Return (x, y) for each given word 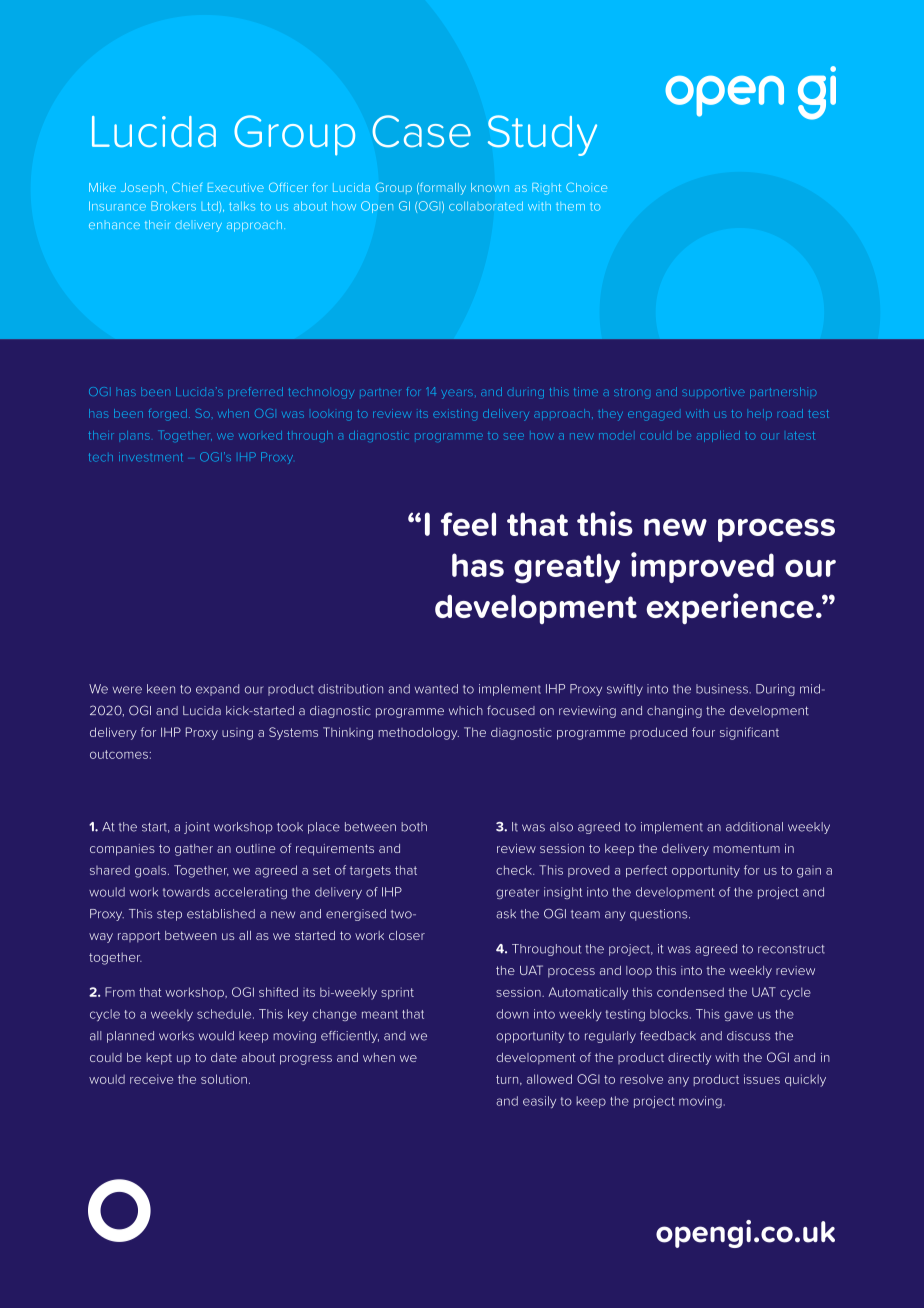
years (457, 394)
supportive (713, 391)
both (414, 827)
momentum (746, 848)
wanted (436, 689)
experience (730, 608)
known (490, 187)
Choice (586, 187)
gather (194, 850)
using (237, 734)
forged (167, 415)
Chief (187, 187)
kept (159, 1059)
